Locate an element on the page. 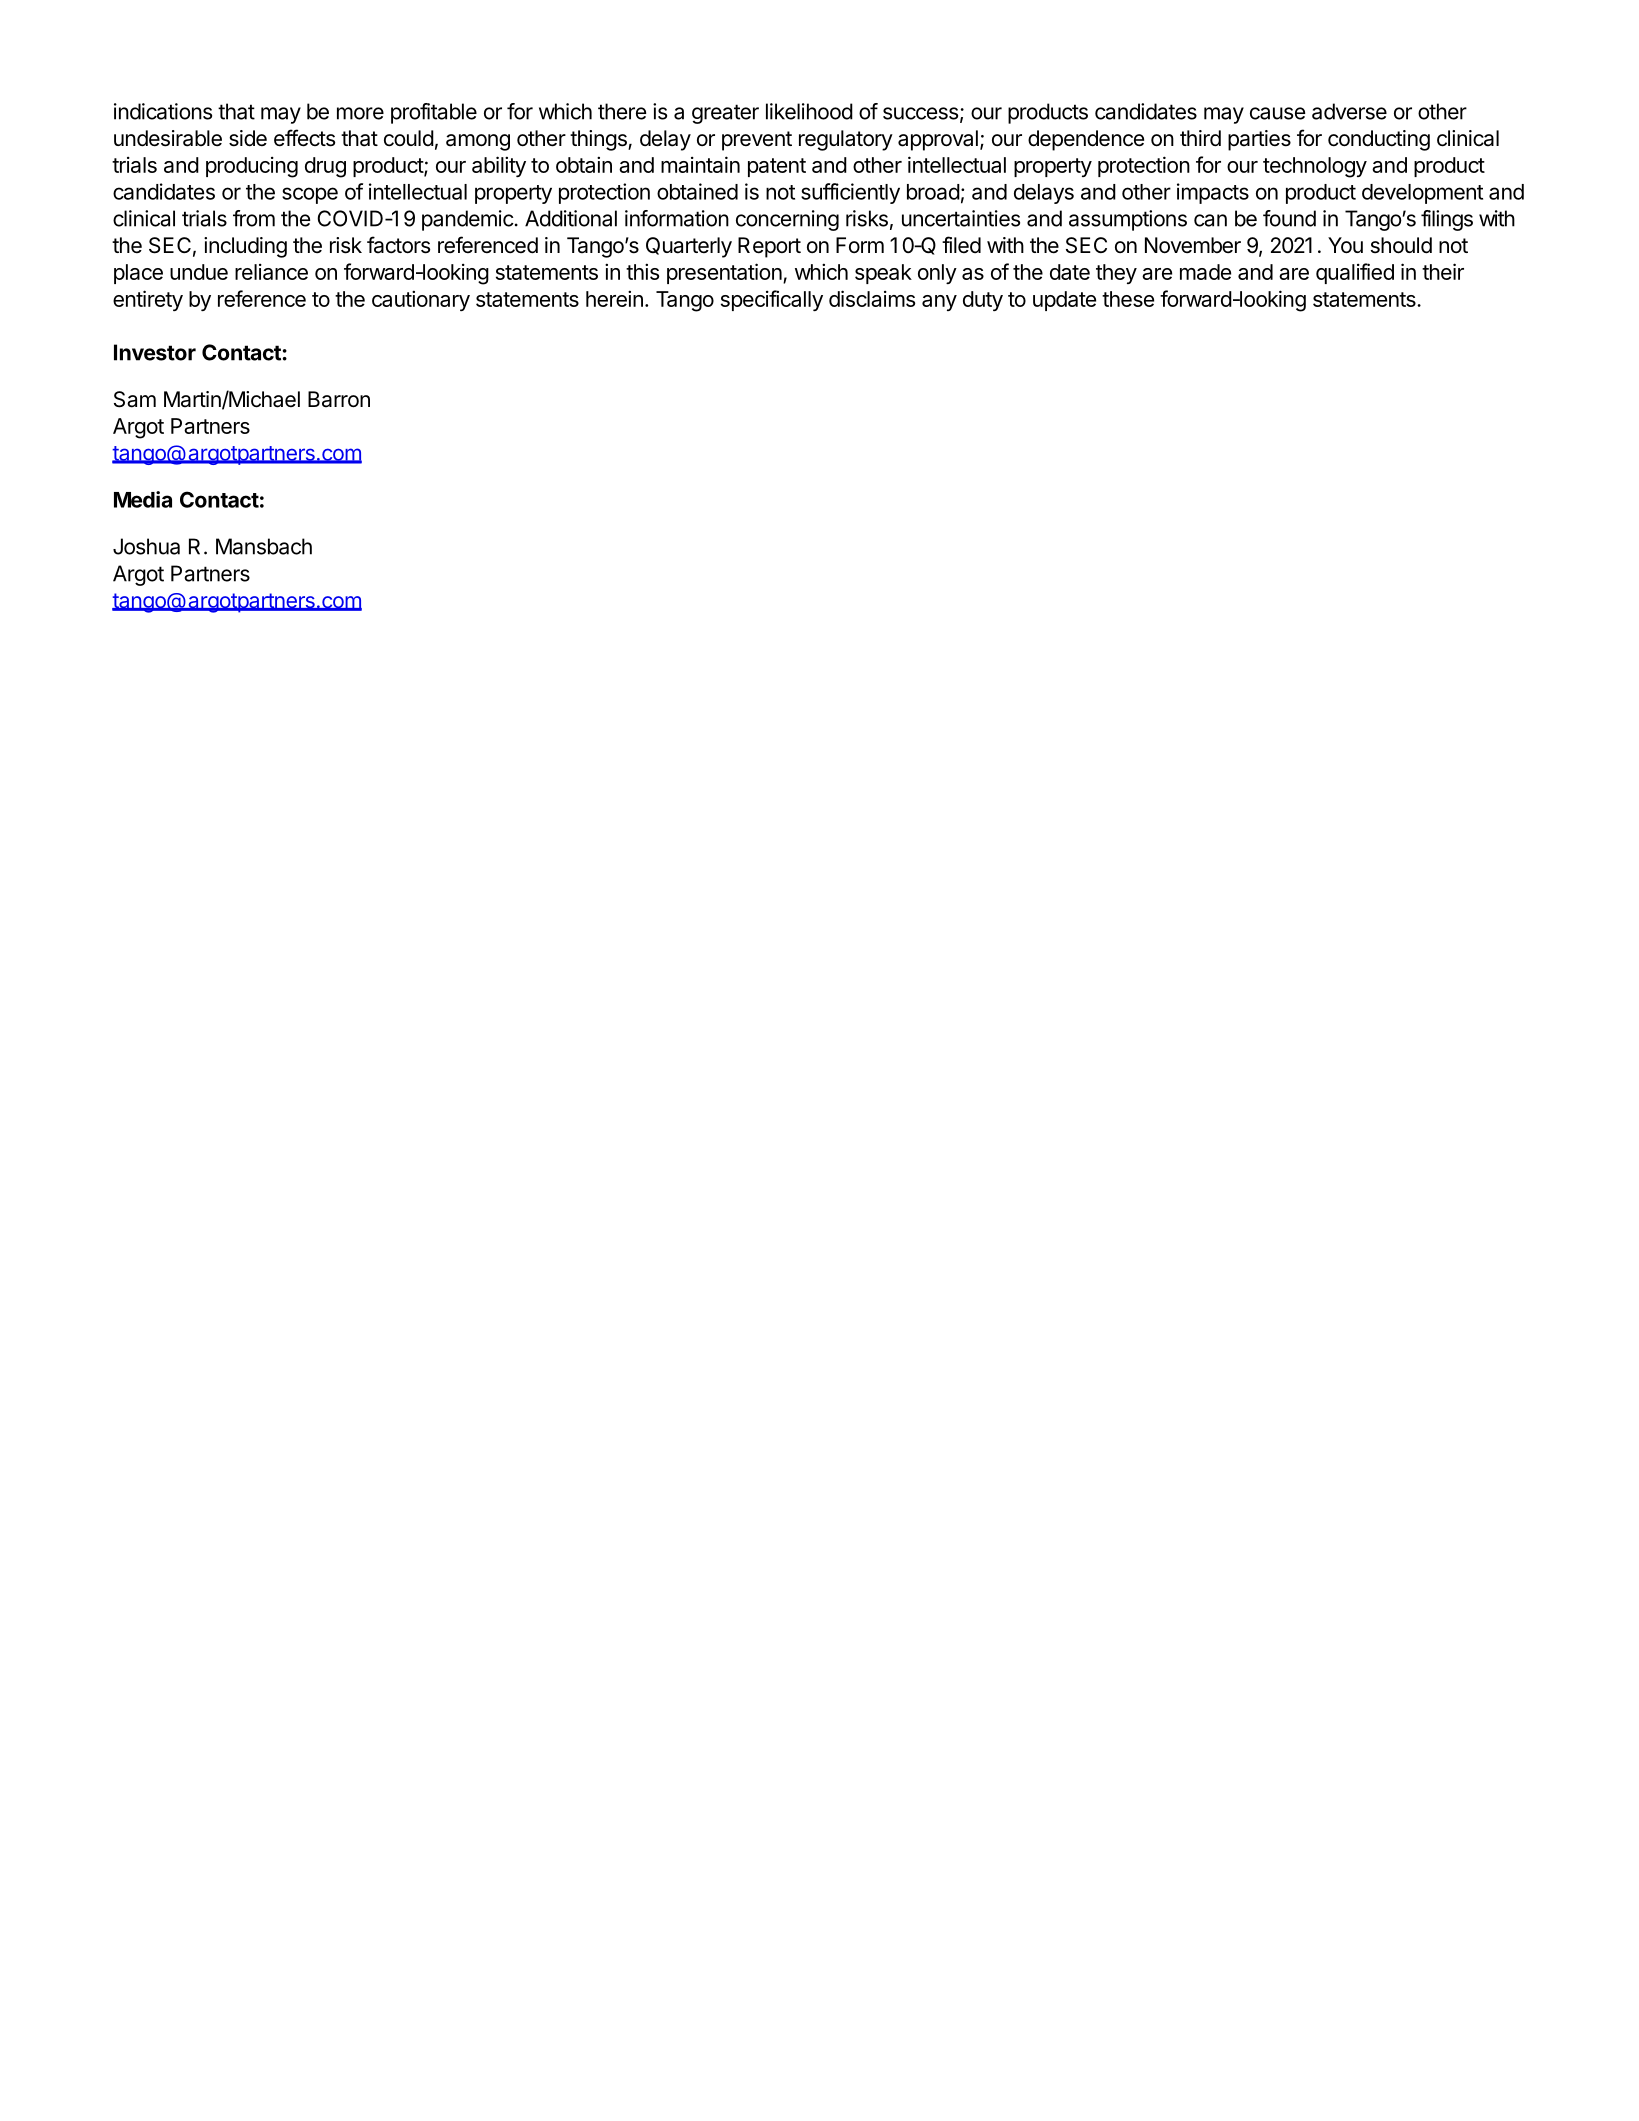  Barron is located at coordinates (339, 399).
